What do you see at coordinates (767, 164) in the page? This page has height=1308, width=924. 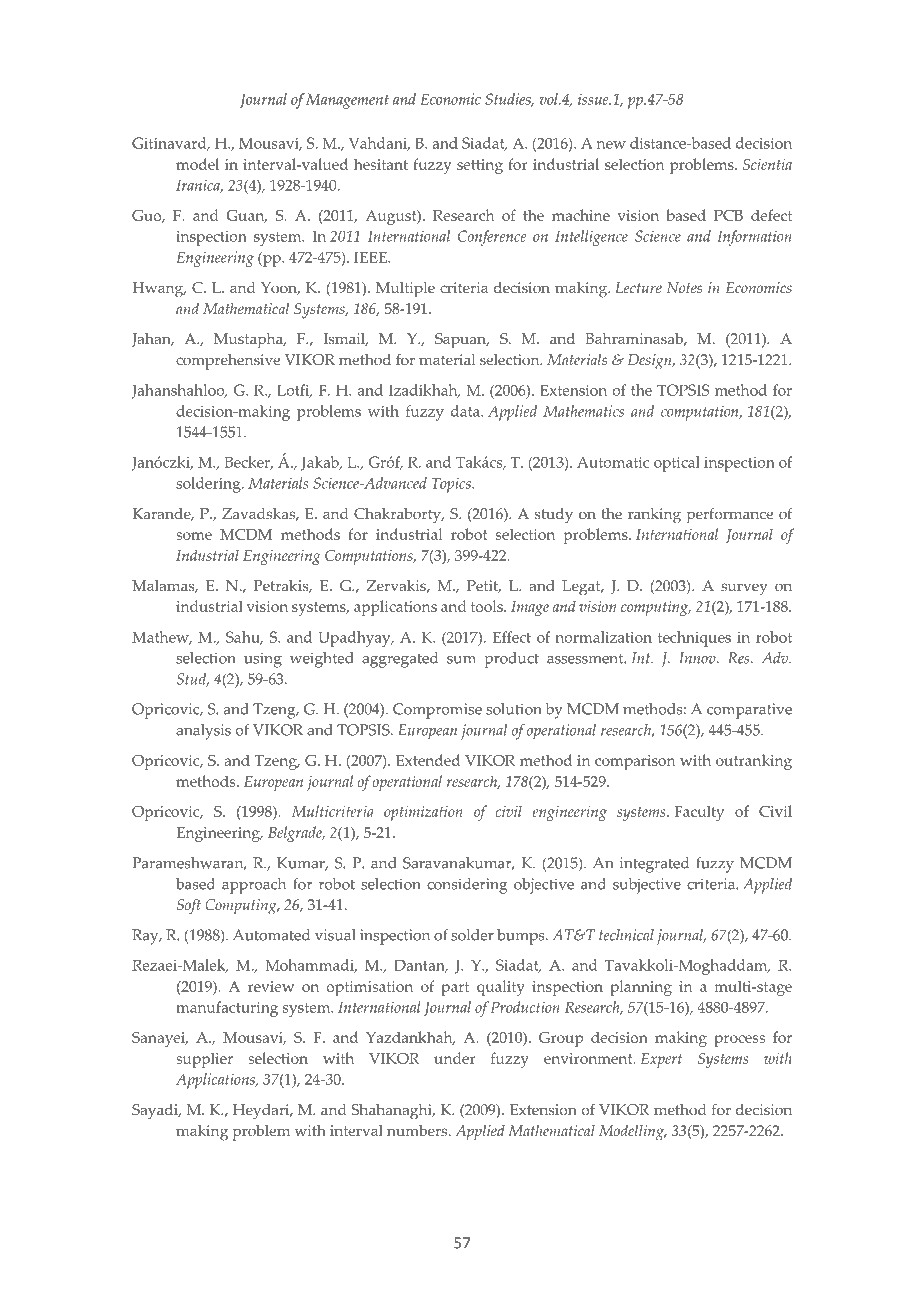 I see `Scientia` at bounding box center [767, 164].
